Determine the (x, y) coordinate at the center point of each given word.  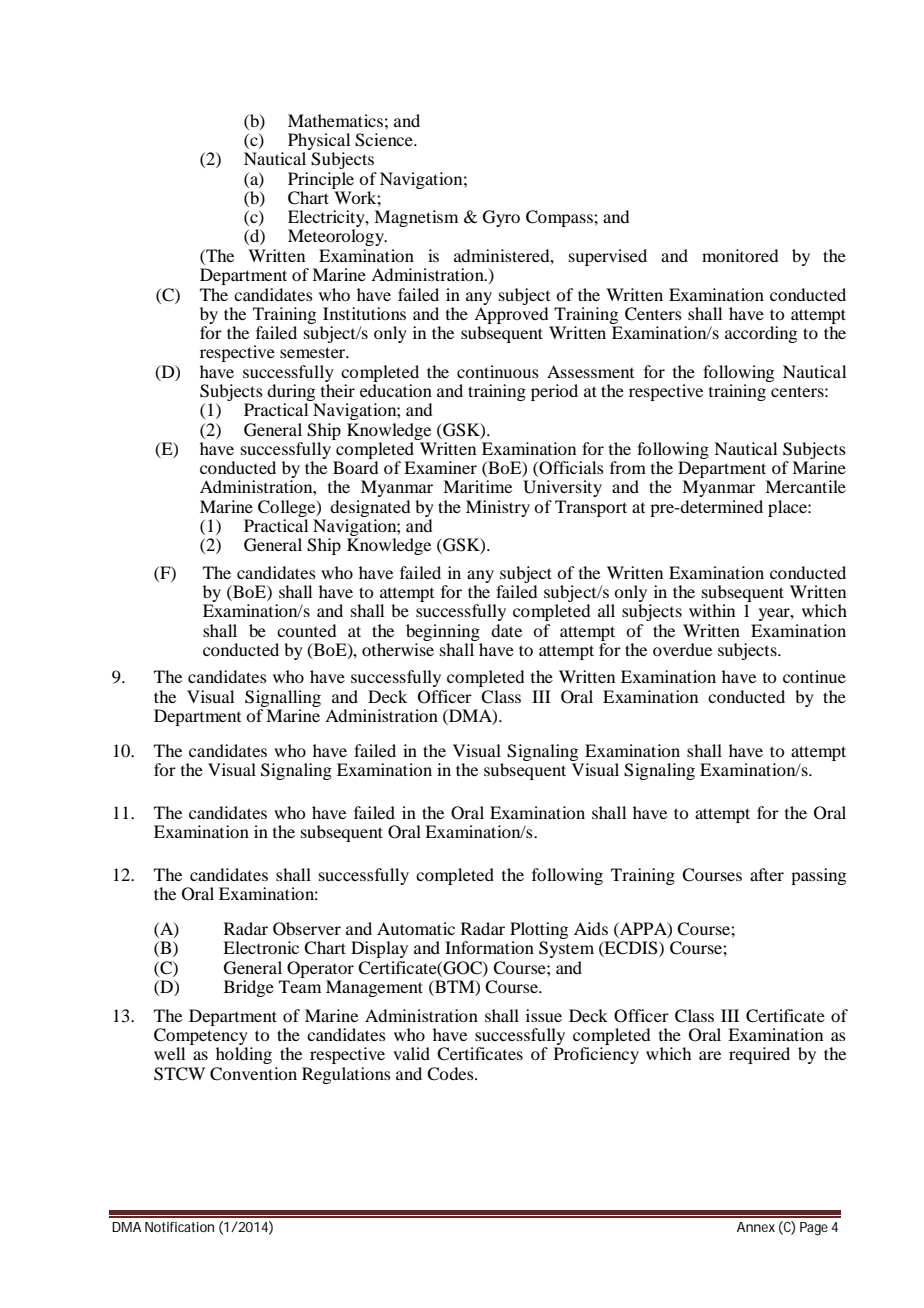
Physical (319, 143)
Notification (179, 1227)
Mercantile (805, 486)
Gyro (501, 218)
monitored (740, 255)
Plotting (539, 930)
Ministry (498, 508)
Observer (307, 929)
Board (355, 467)
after (767, 874)
